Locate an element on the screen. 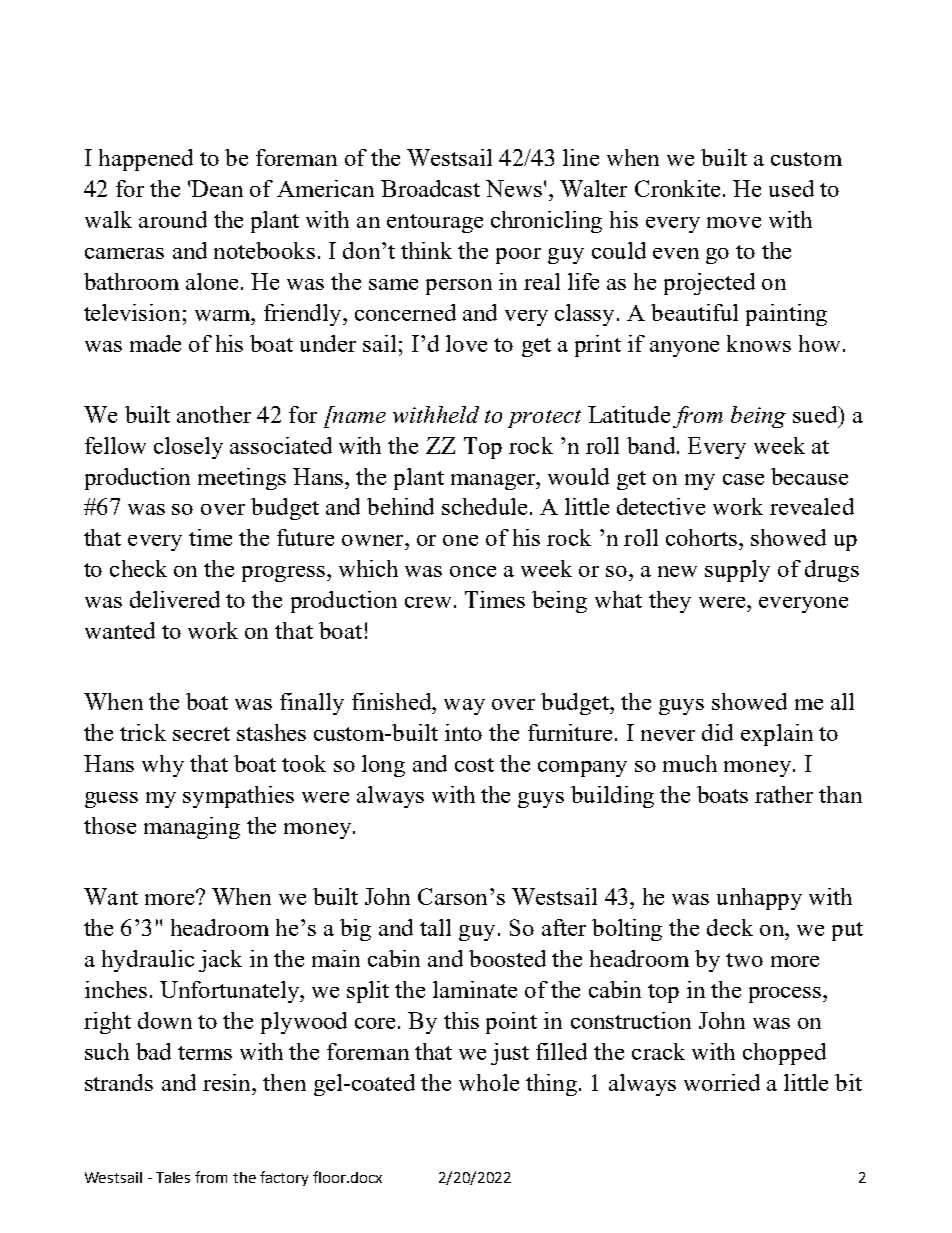 The width and height of the screenshot is (952, 1233). used is located at coordinates (791, 188).
